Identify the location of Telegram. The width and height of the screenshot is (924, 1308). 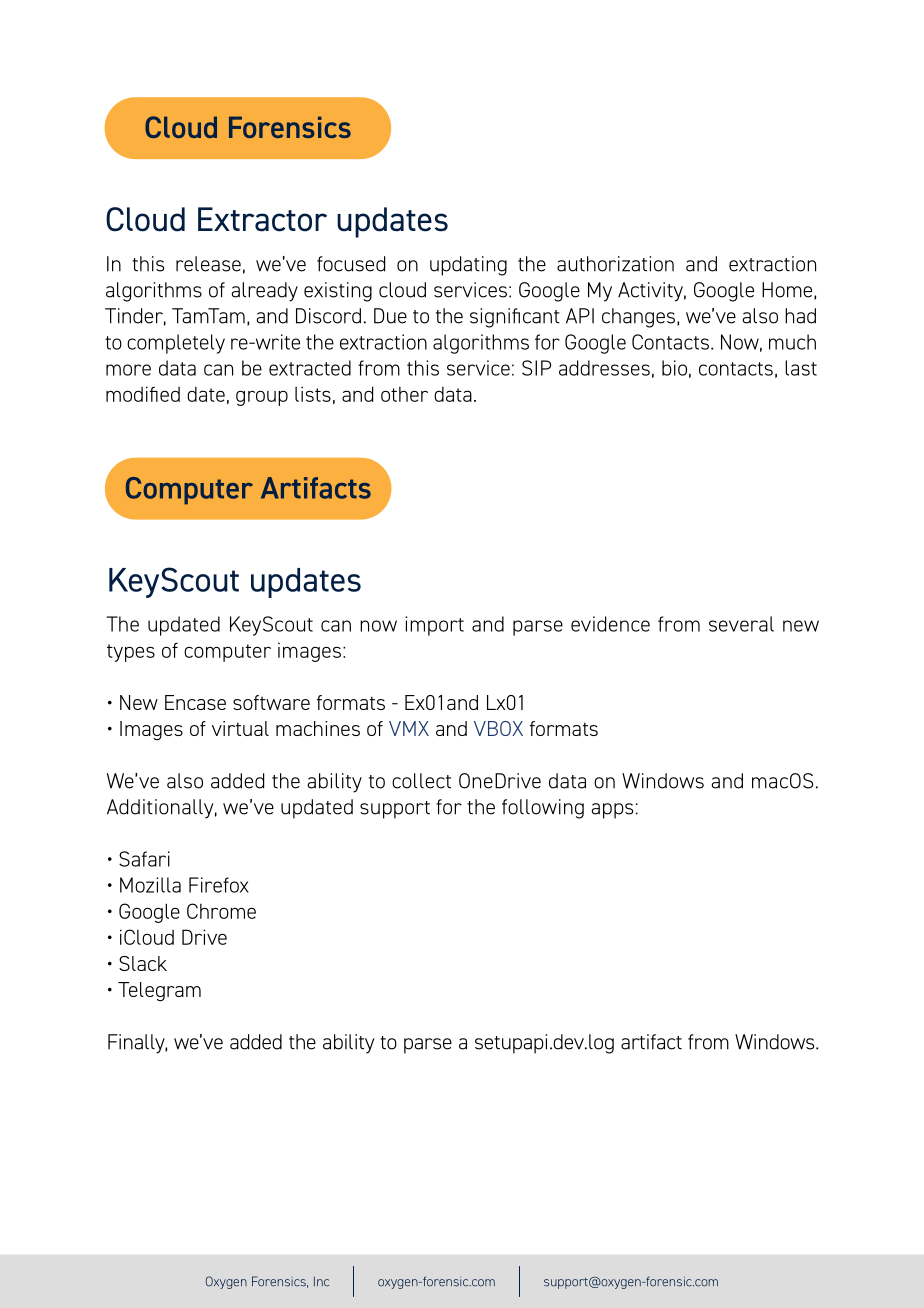
(159, 992).
